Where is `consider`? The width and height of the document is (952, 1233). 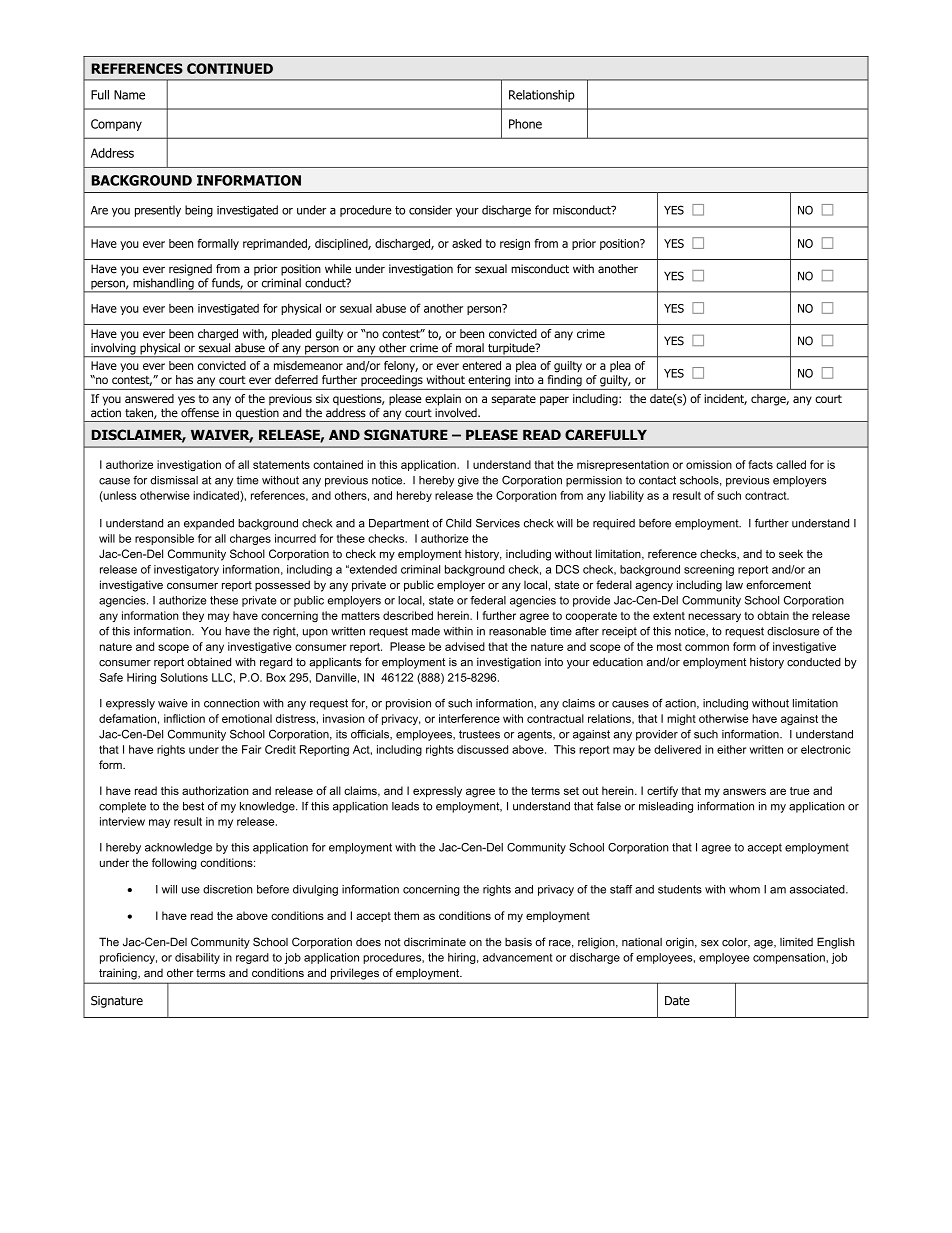 consider is located at coordinates (430, 210).
